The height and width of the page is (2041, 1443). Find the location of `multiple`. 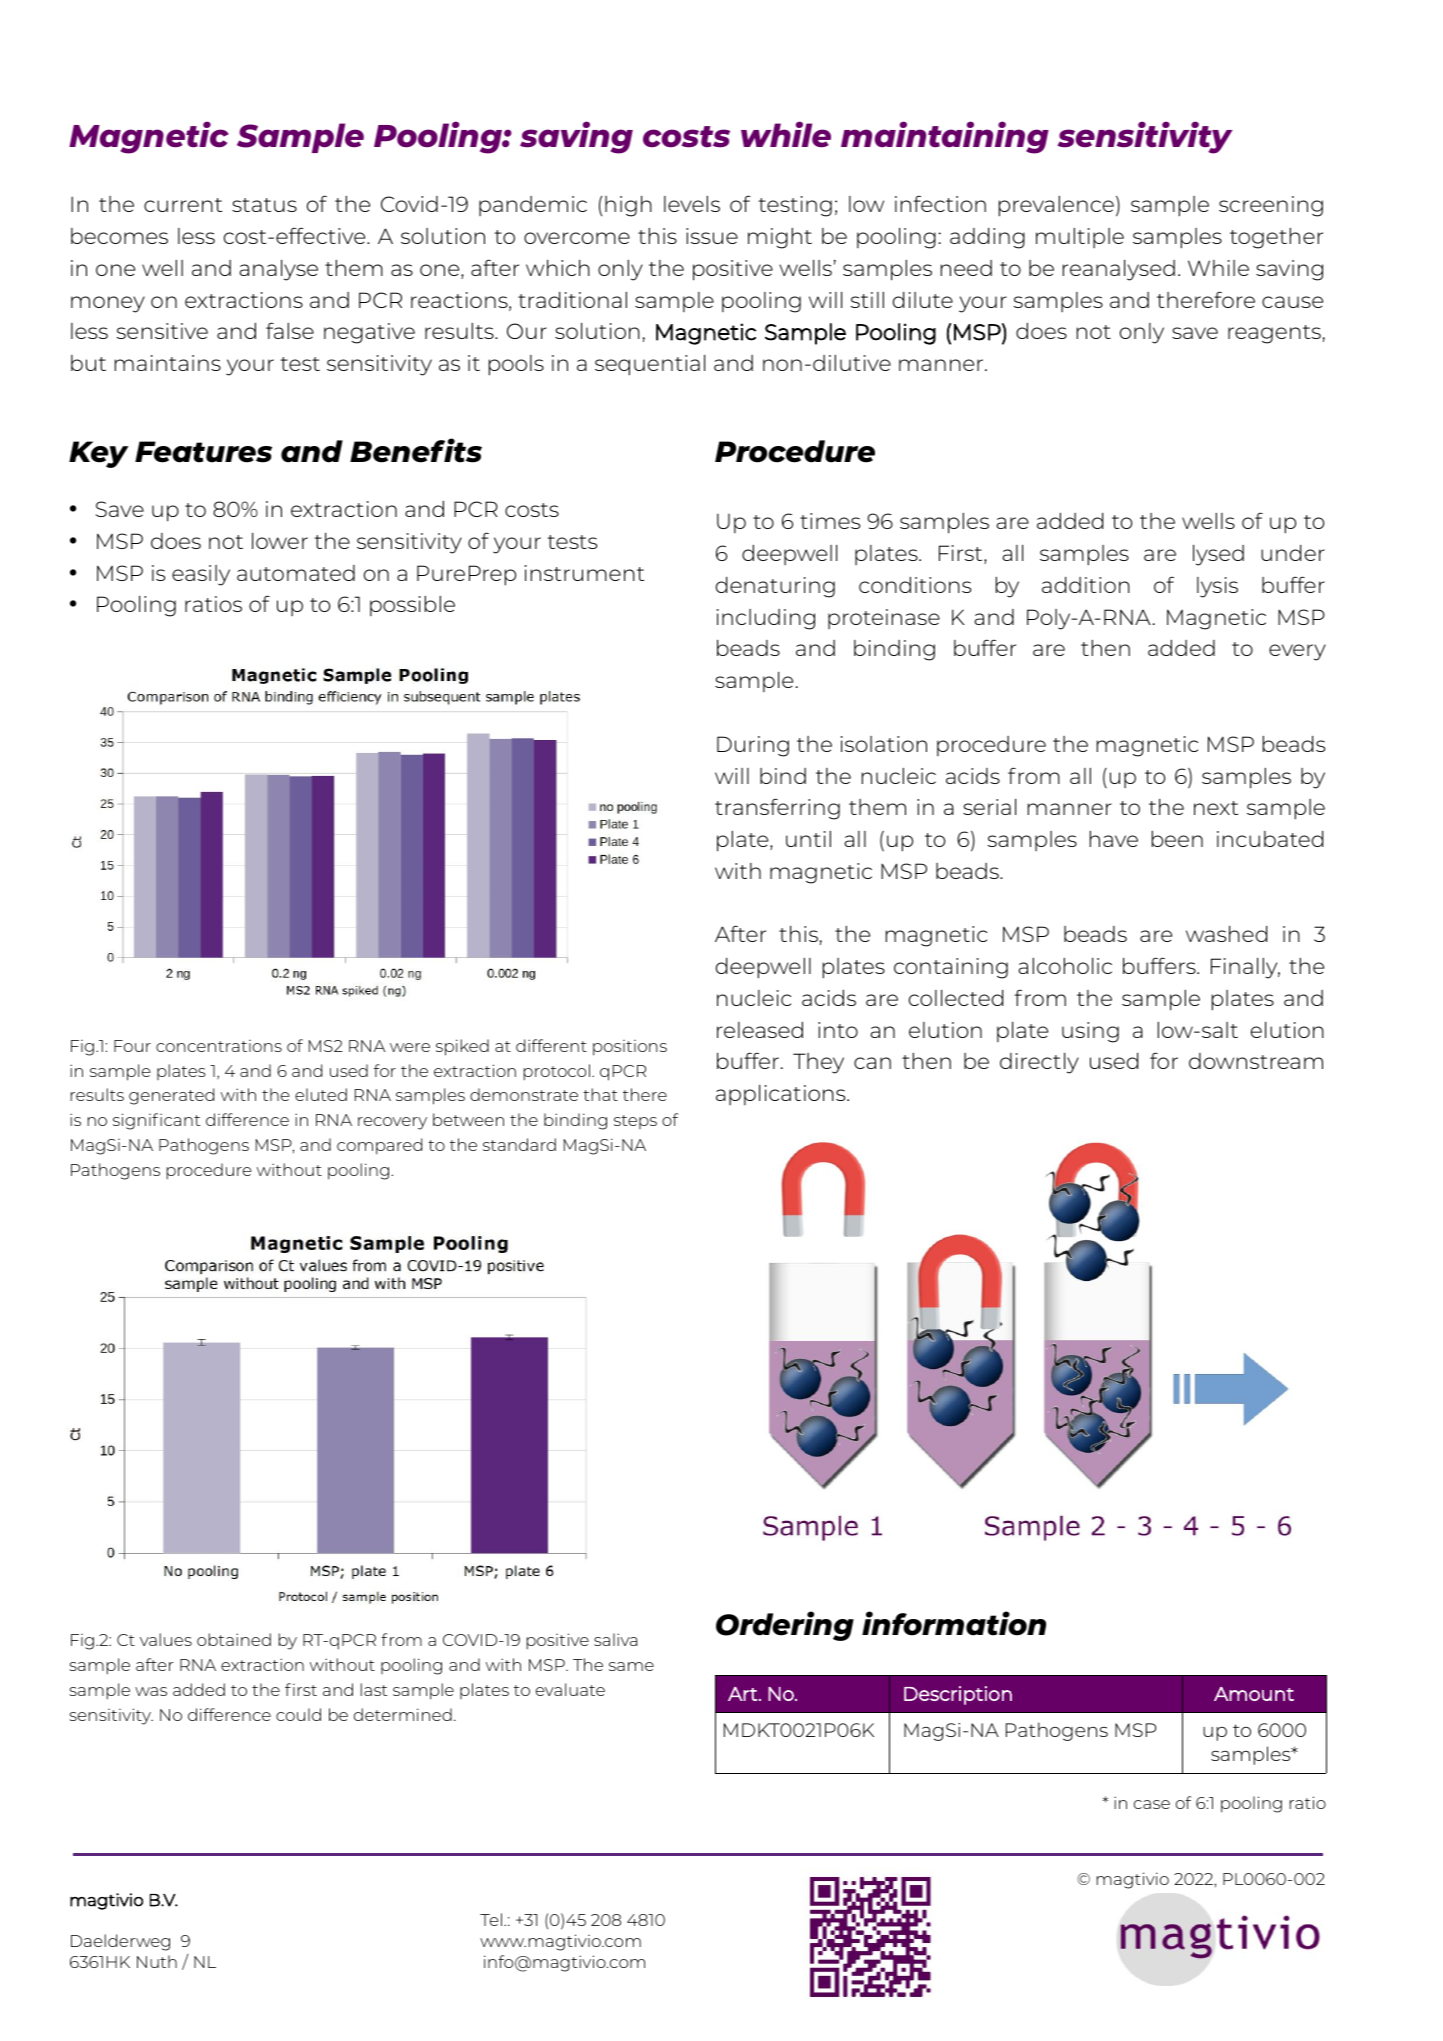

multiple is located at coordinates (1080, 238).
